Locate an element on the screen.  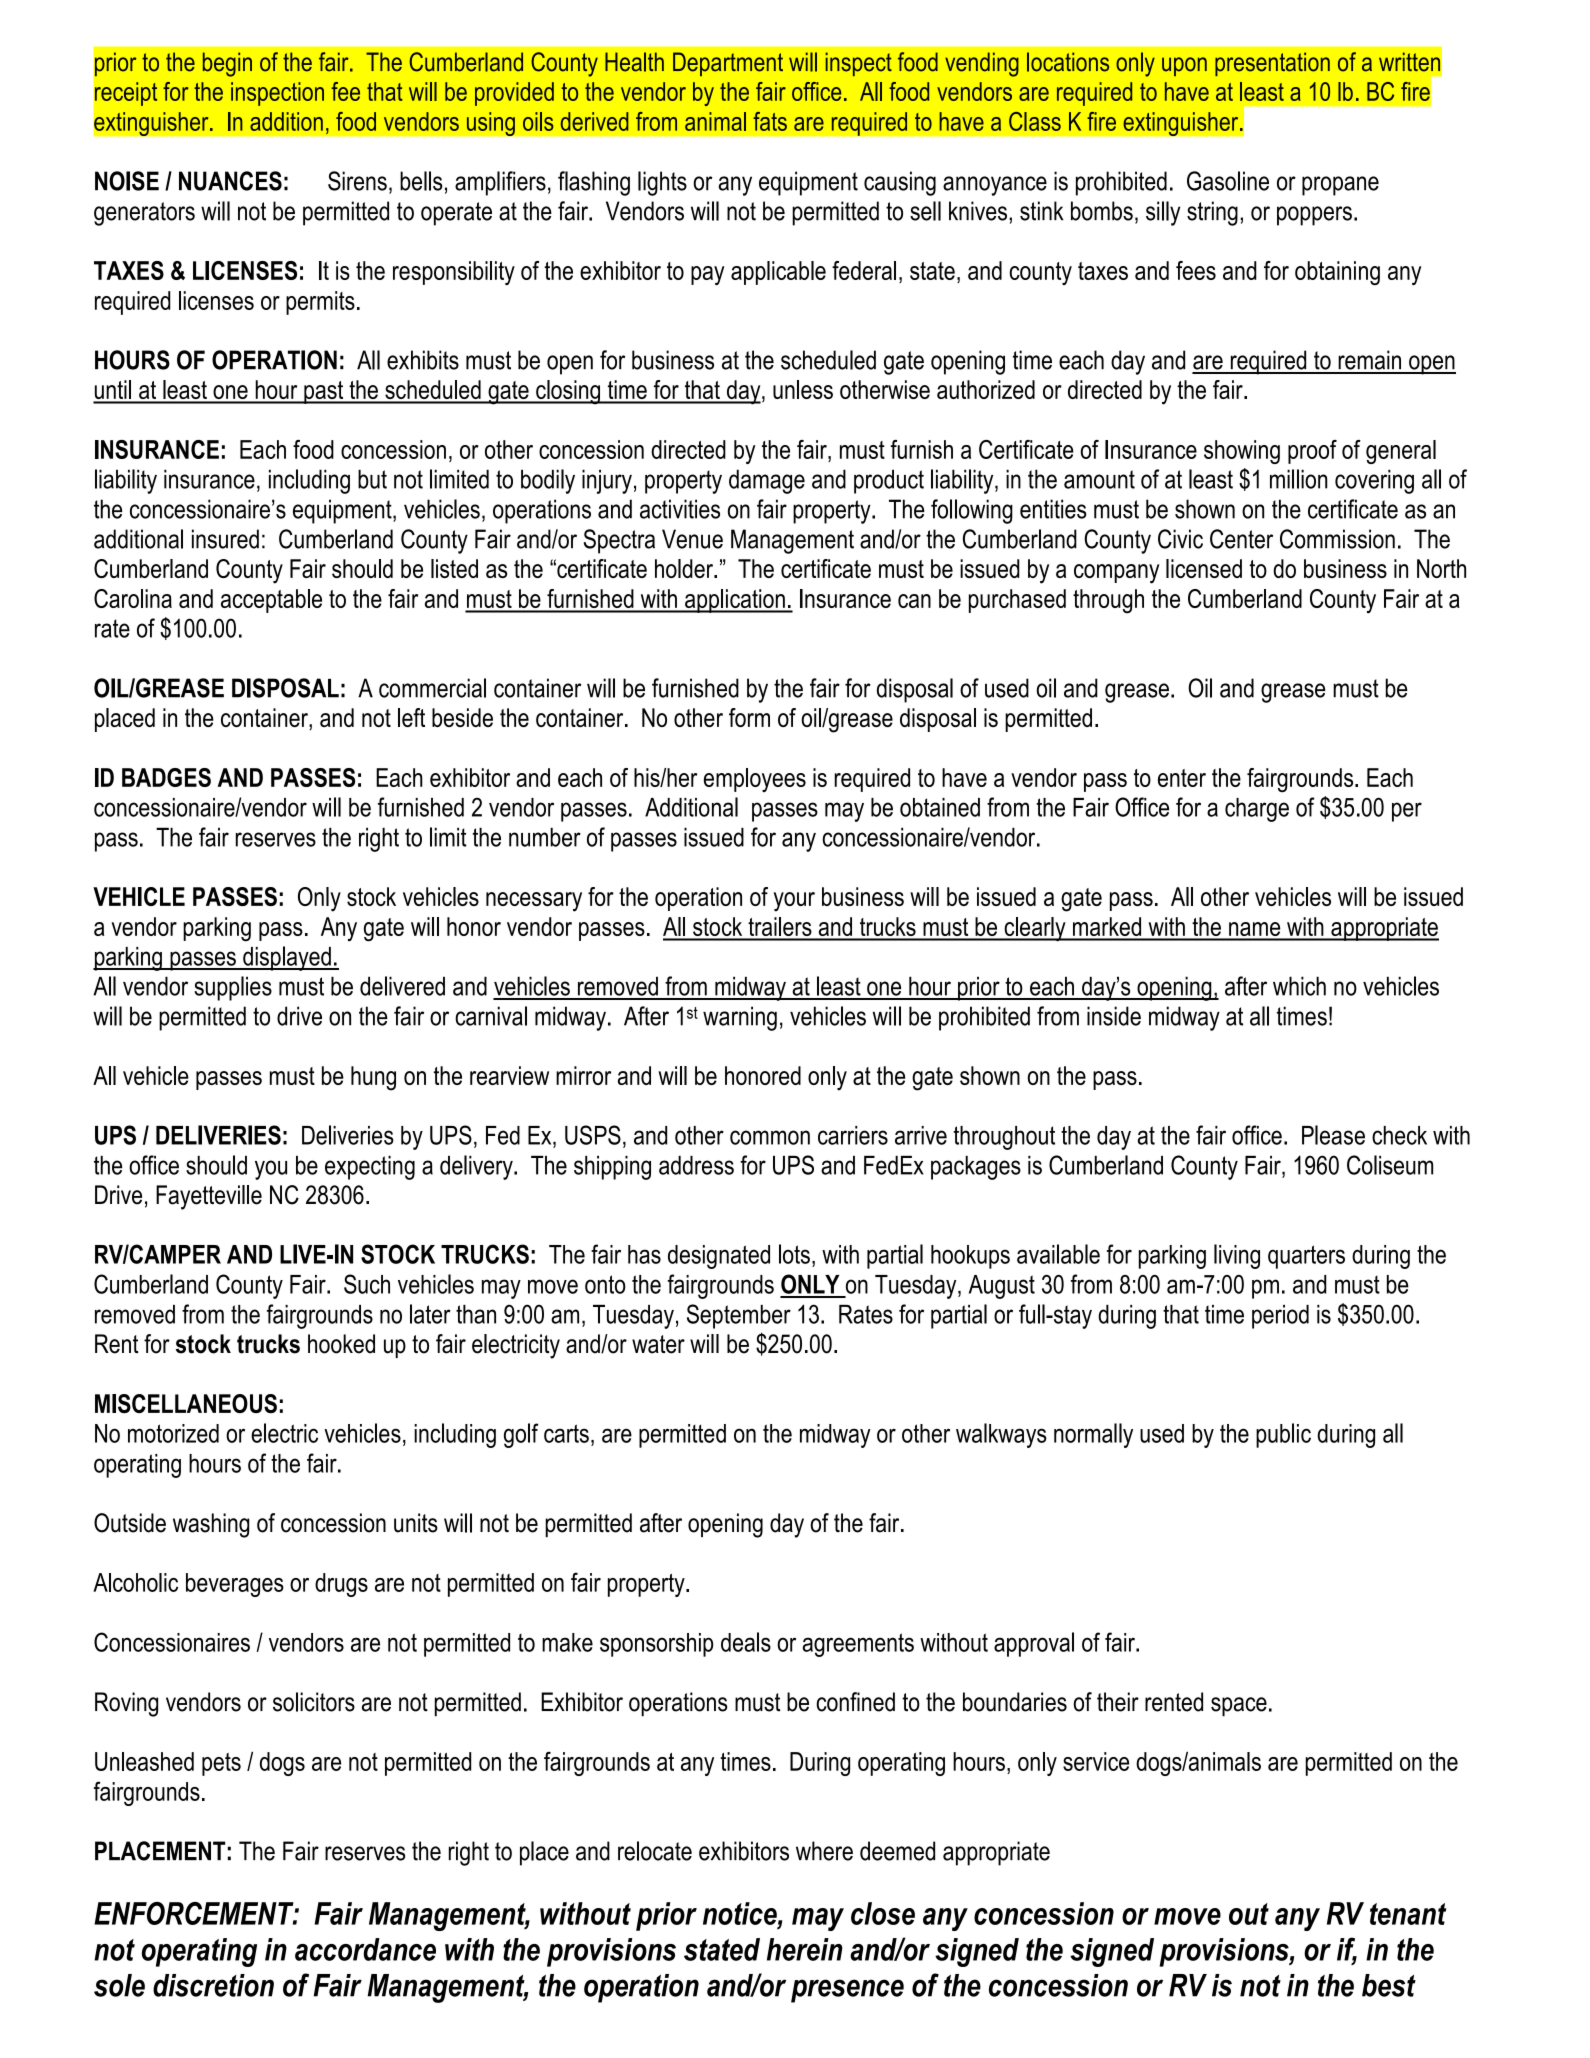
fats is located at coordinates (770, 121).
